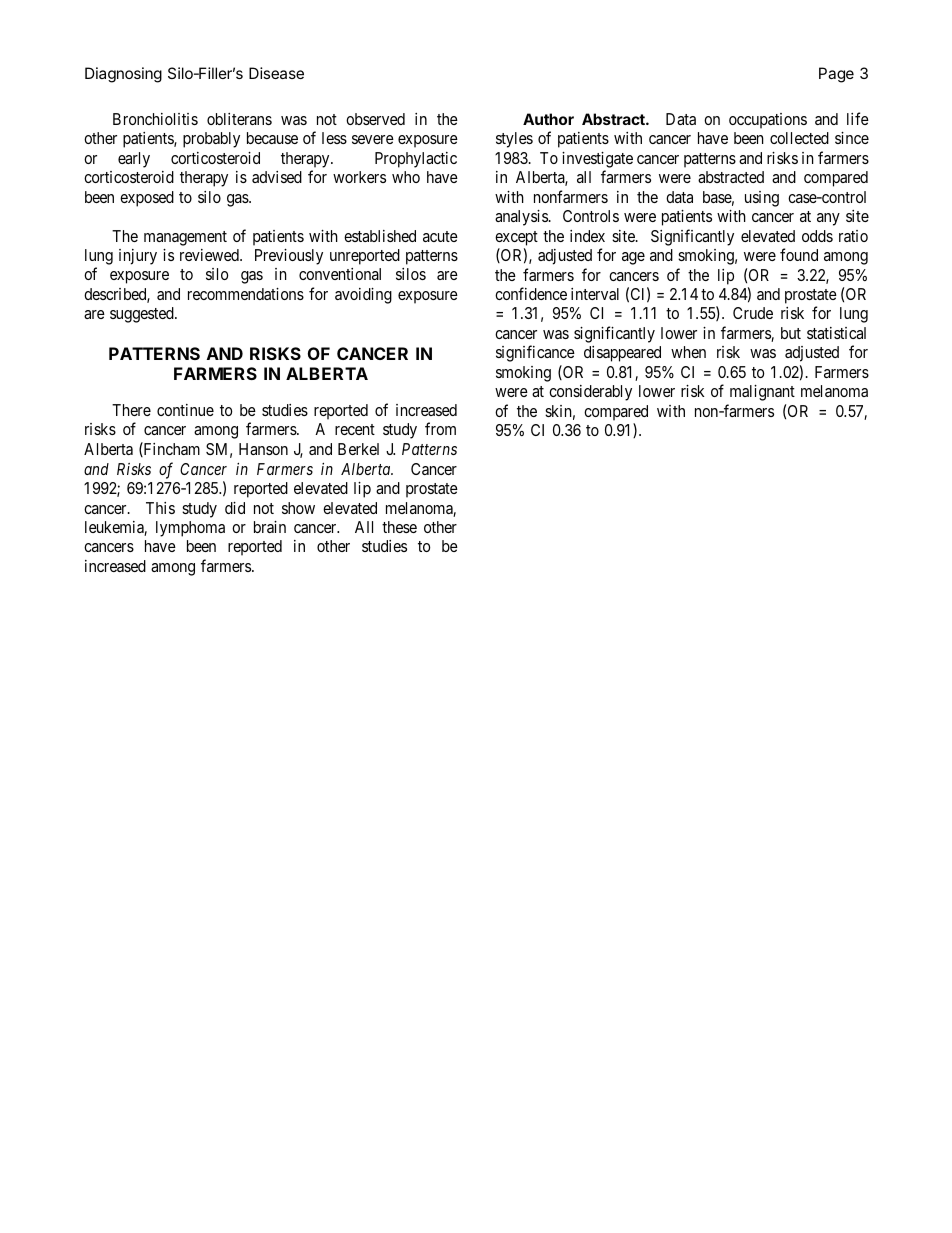 This screenshot has width=952, height=1233. What do you see at coordinates (235, 508) in the screenshot?
I see `did` at bounding box center [235, 508].
